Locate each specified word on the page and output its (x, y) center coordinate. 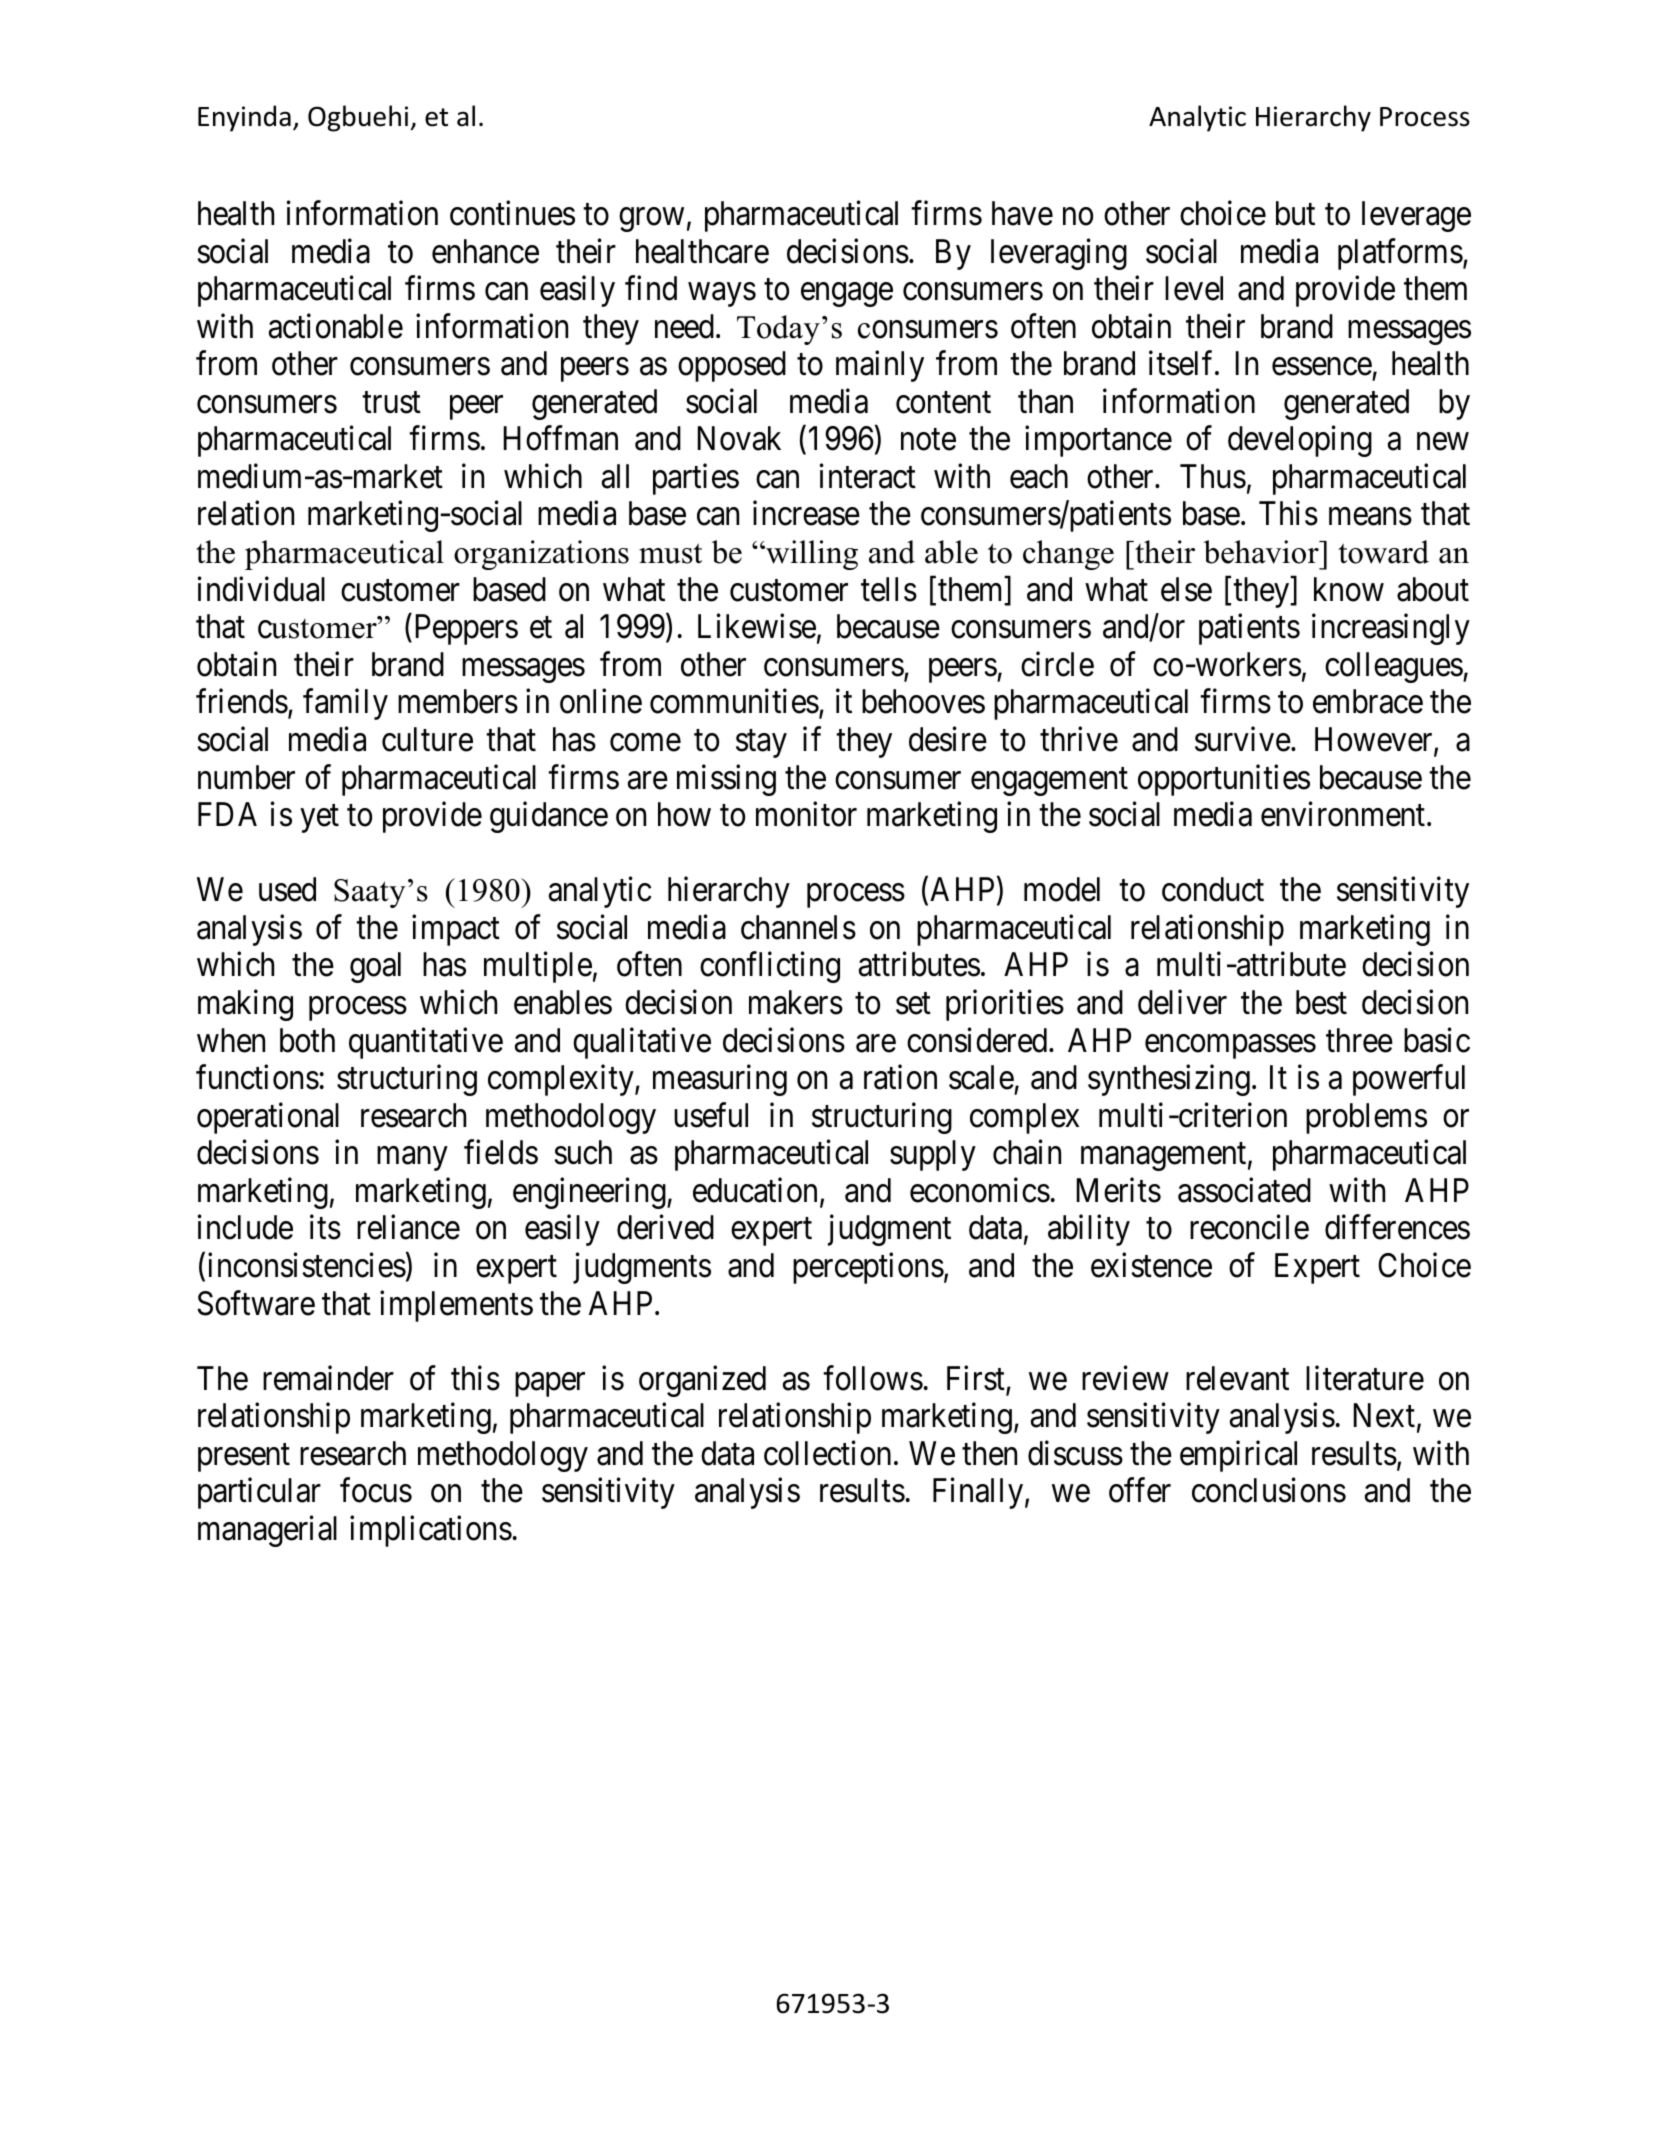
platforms (1400, 254)
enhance (485, 251)
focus (376, 1490)
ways (722, 295)
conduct (1213, 889)
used (287, 889)
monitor (806, 814)
